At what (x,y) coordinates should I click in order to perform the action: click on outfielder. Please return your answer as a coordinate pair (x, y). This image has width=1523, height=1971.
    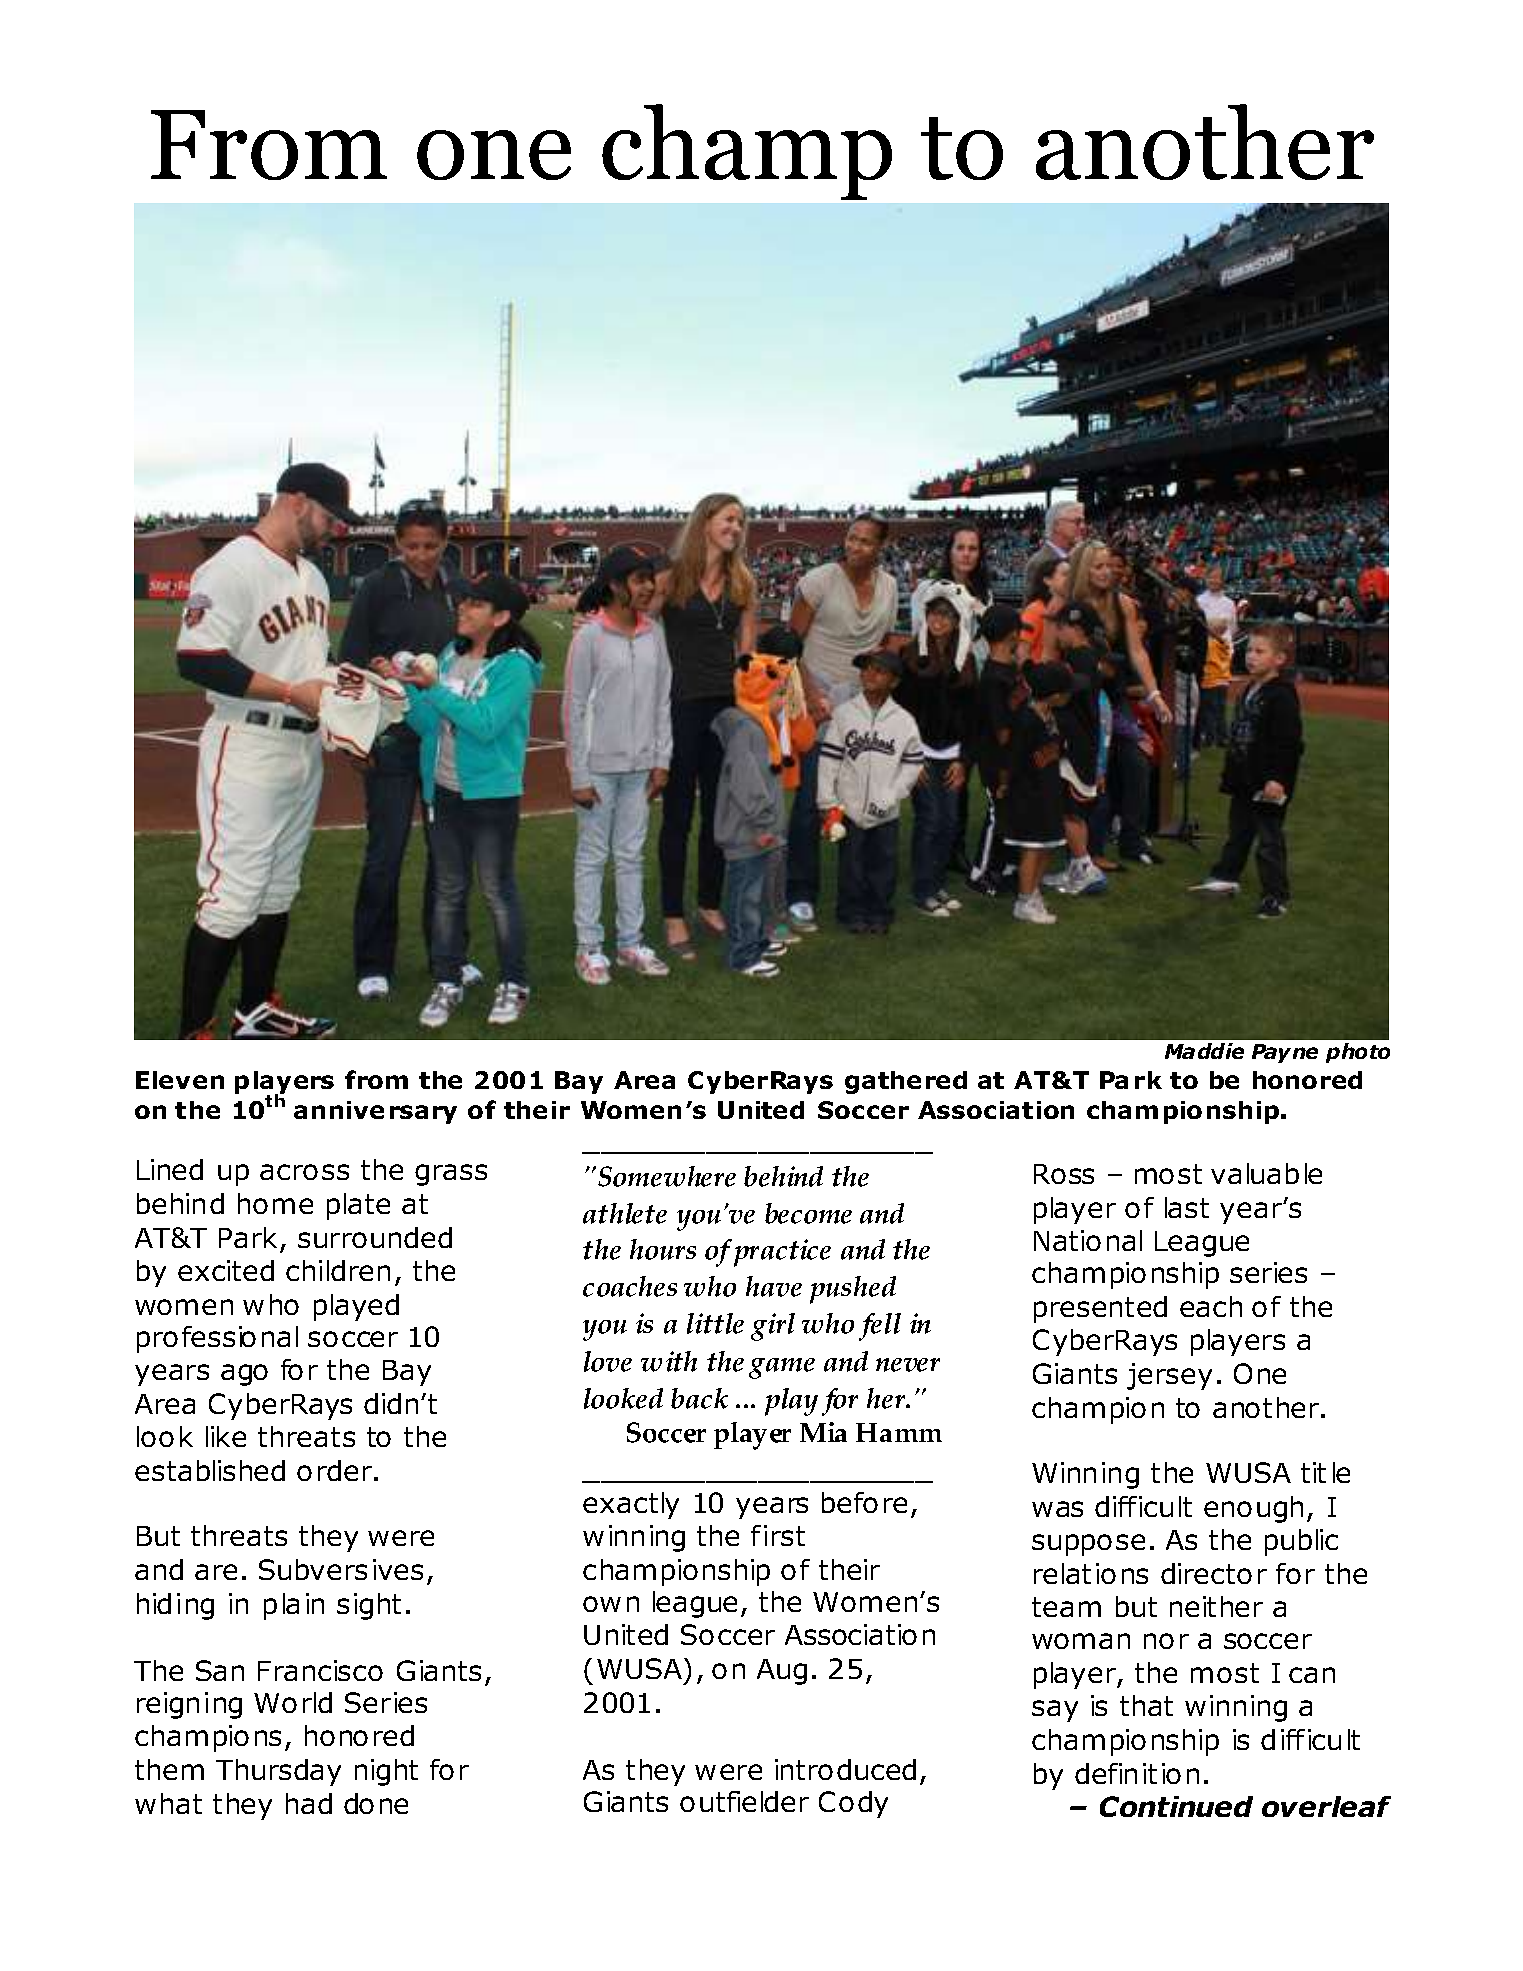
    Looking at the image, I should click on (744, 1801).
